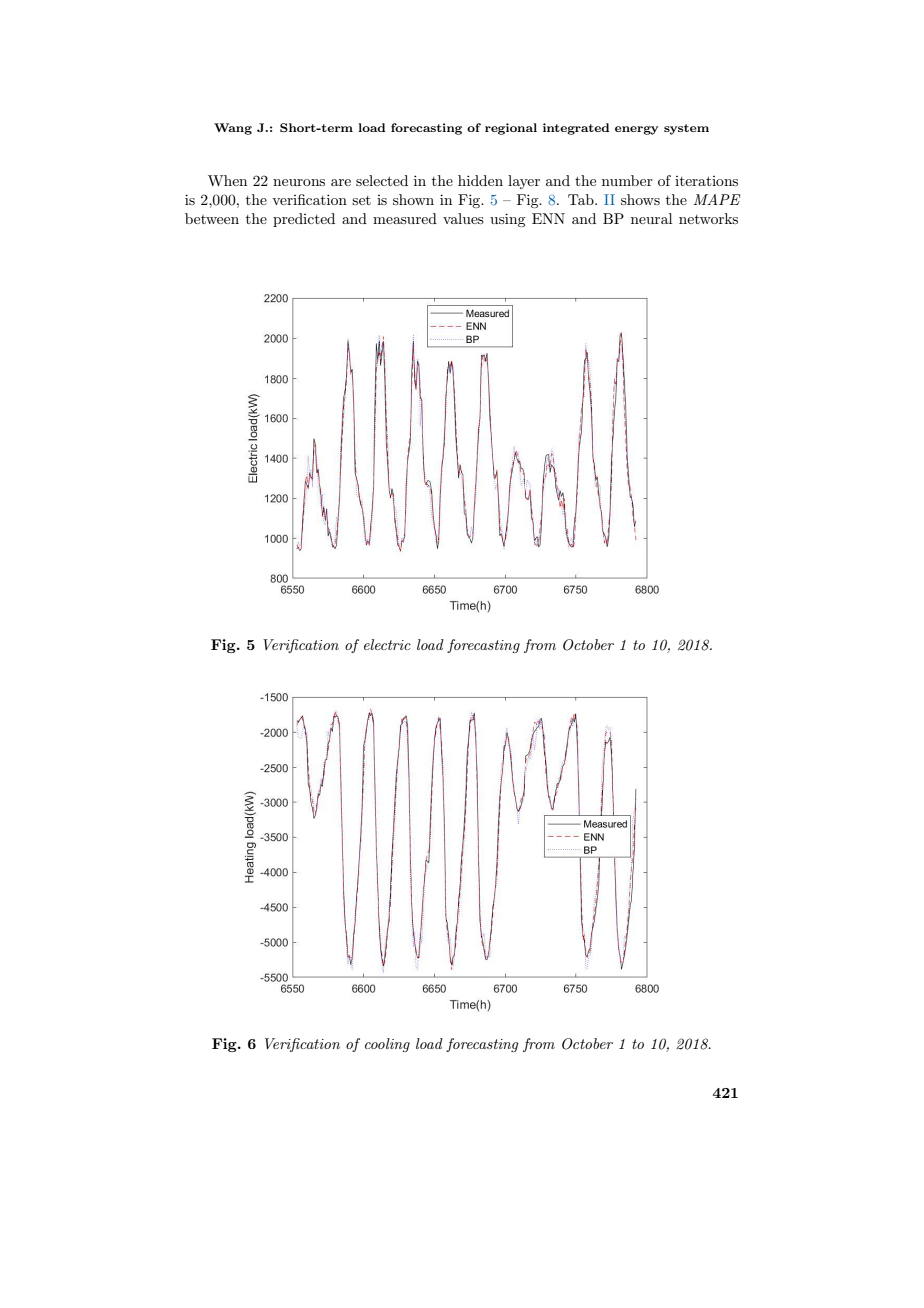  I want to click on neurons, so click(299, 182).
